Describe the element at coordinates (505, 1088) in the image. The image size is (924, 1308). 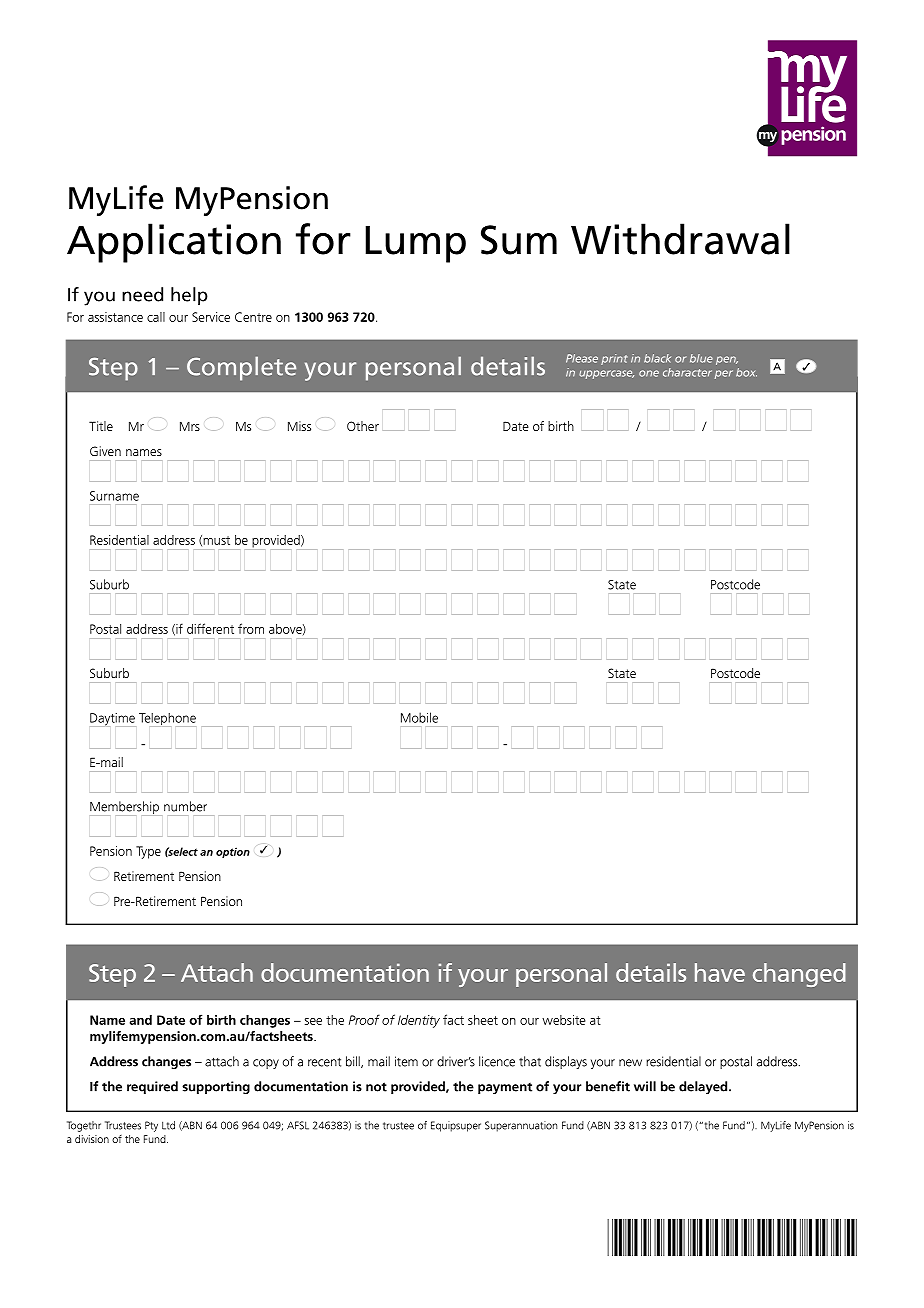
I see `payment` at that location.
